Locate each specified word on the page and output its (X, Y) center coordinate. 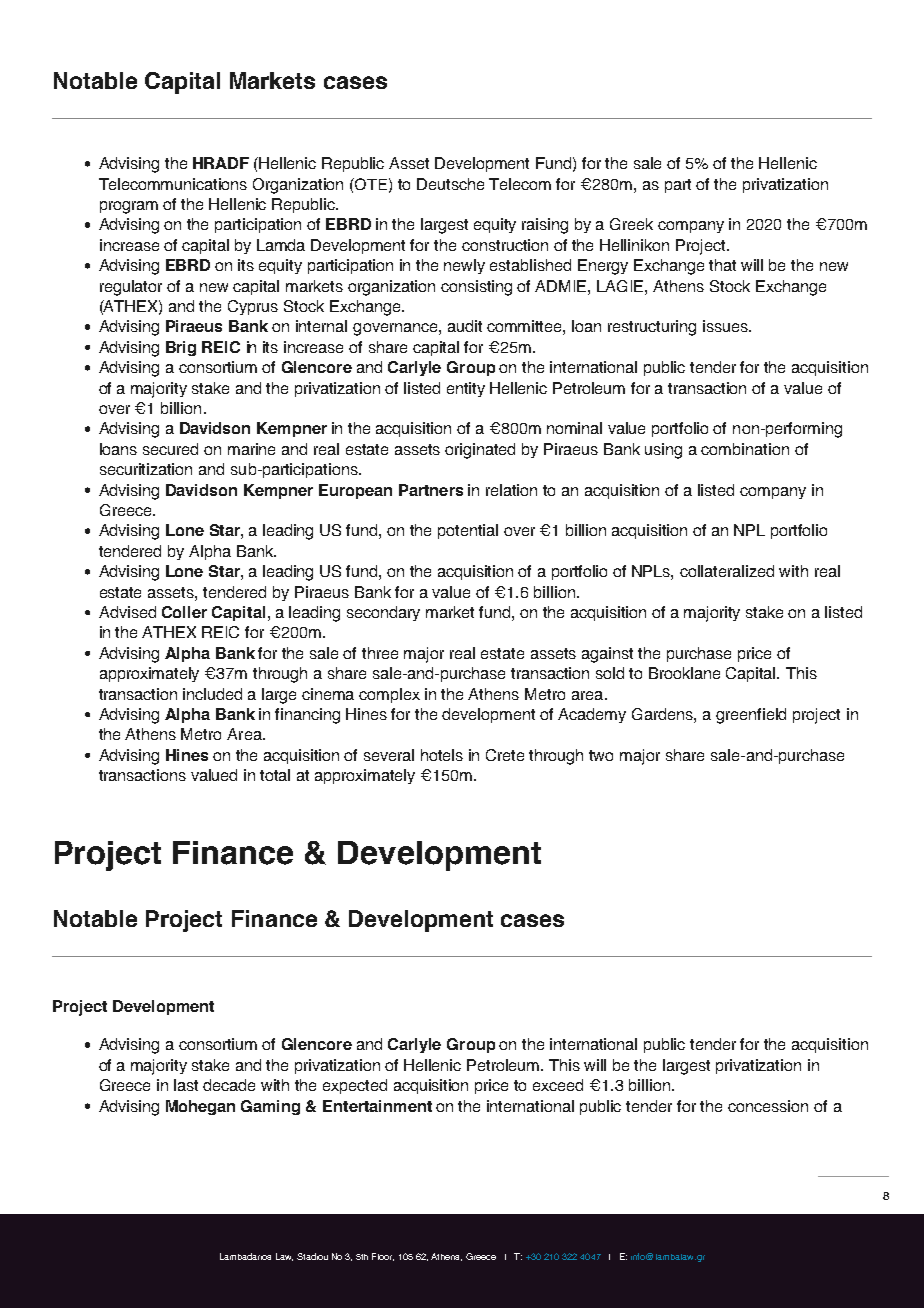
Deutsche (450, 184)
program (129, 207)
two (601, 755)
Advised (127, 612)
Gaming (270, 1107)
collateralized (727, 571)
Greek (631, 224)
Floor (383, 1257)
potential (468, 531)
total (275, 775)
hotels (442, 755)
